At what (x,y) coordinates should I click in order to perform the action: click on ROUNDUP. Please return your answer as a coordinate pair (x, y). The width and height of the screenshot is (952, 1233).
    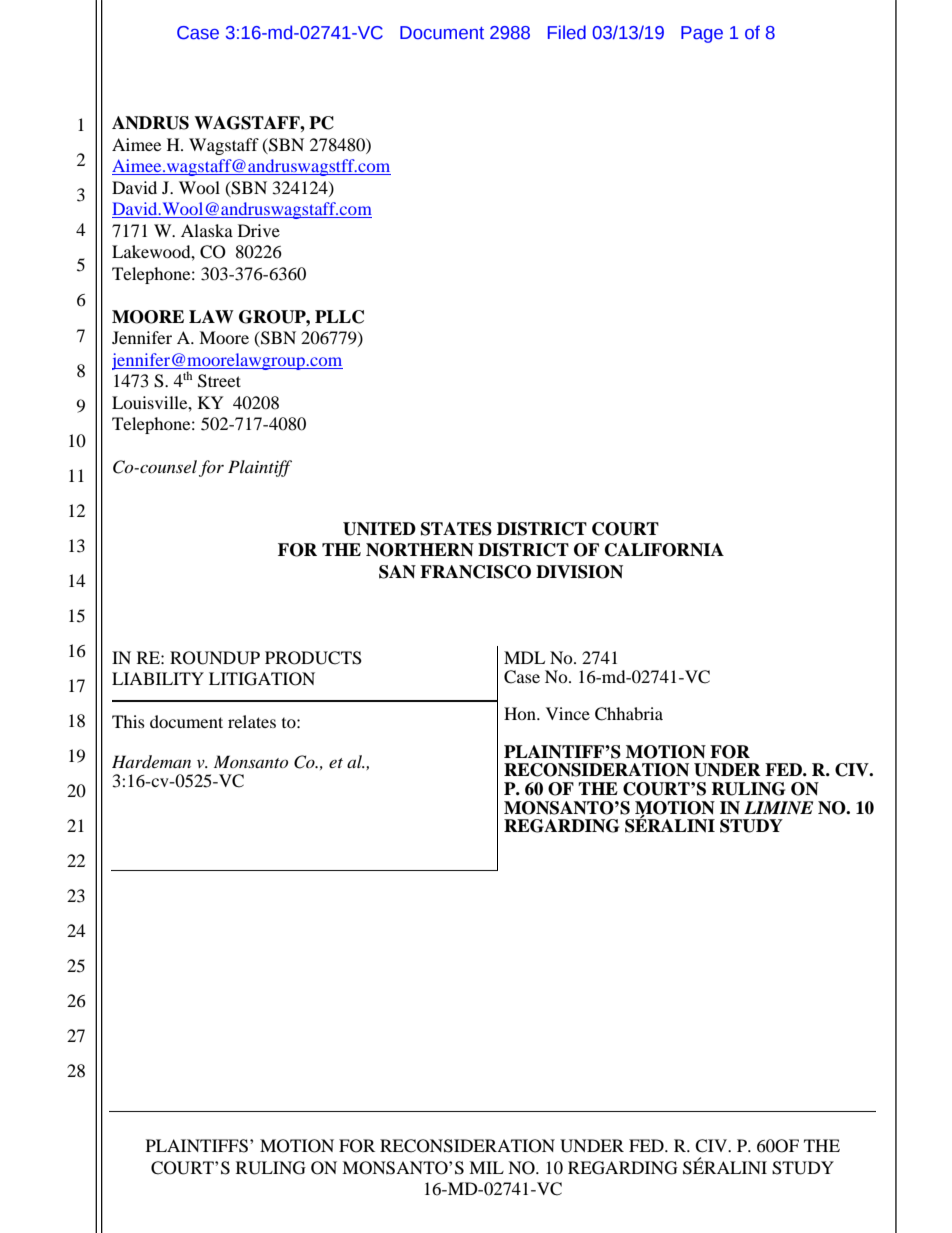
    Looking at the image, I should click on (215, 658).
